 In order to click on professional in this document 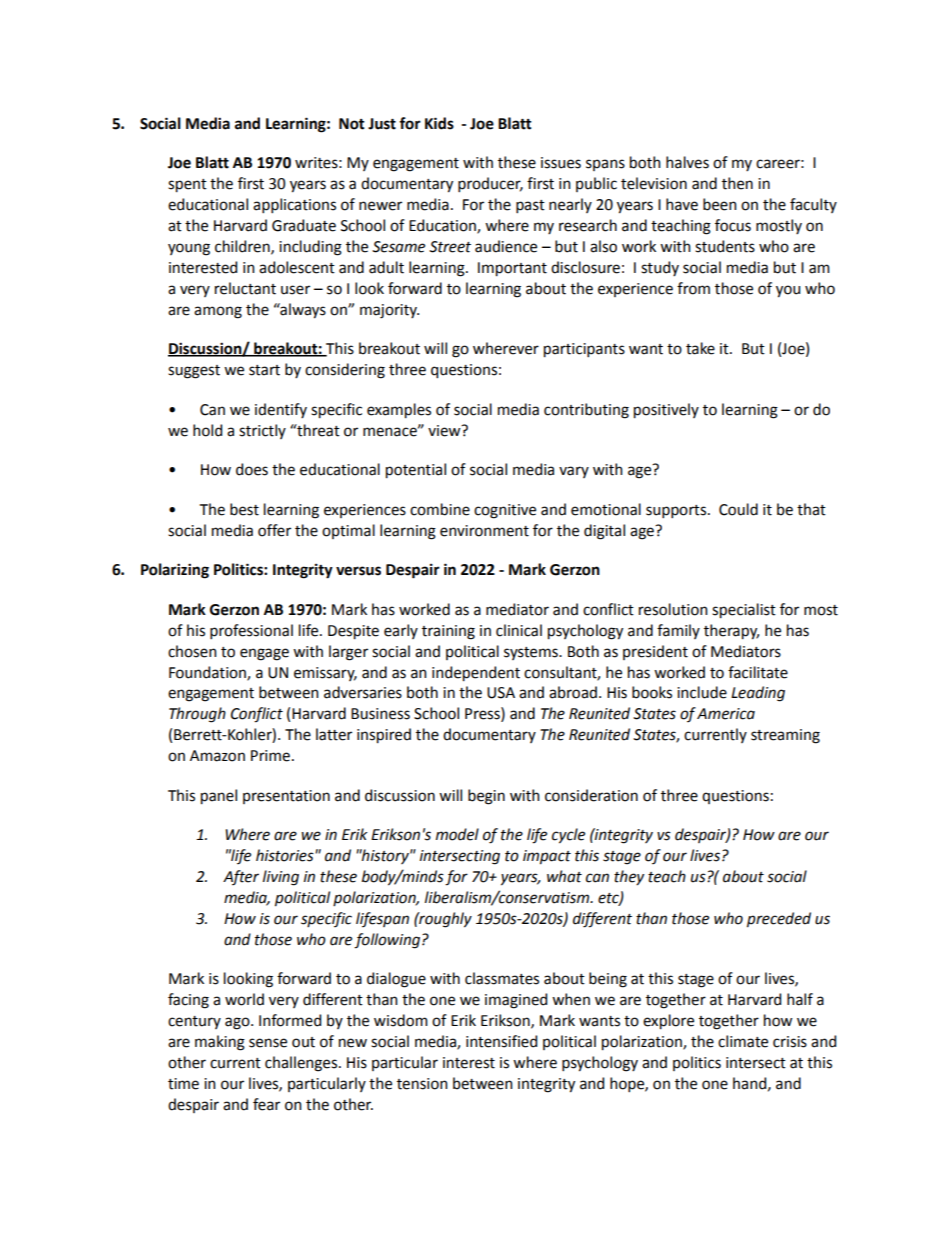, I will do `click(251, 631)`.
